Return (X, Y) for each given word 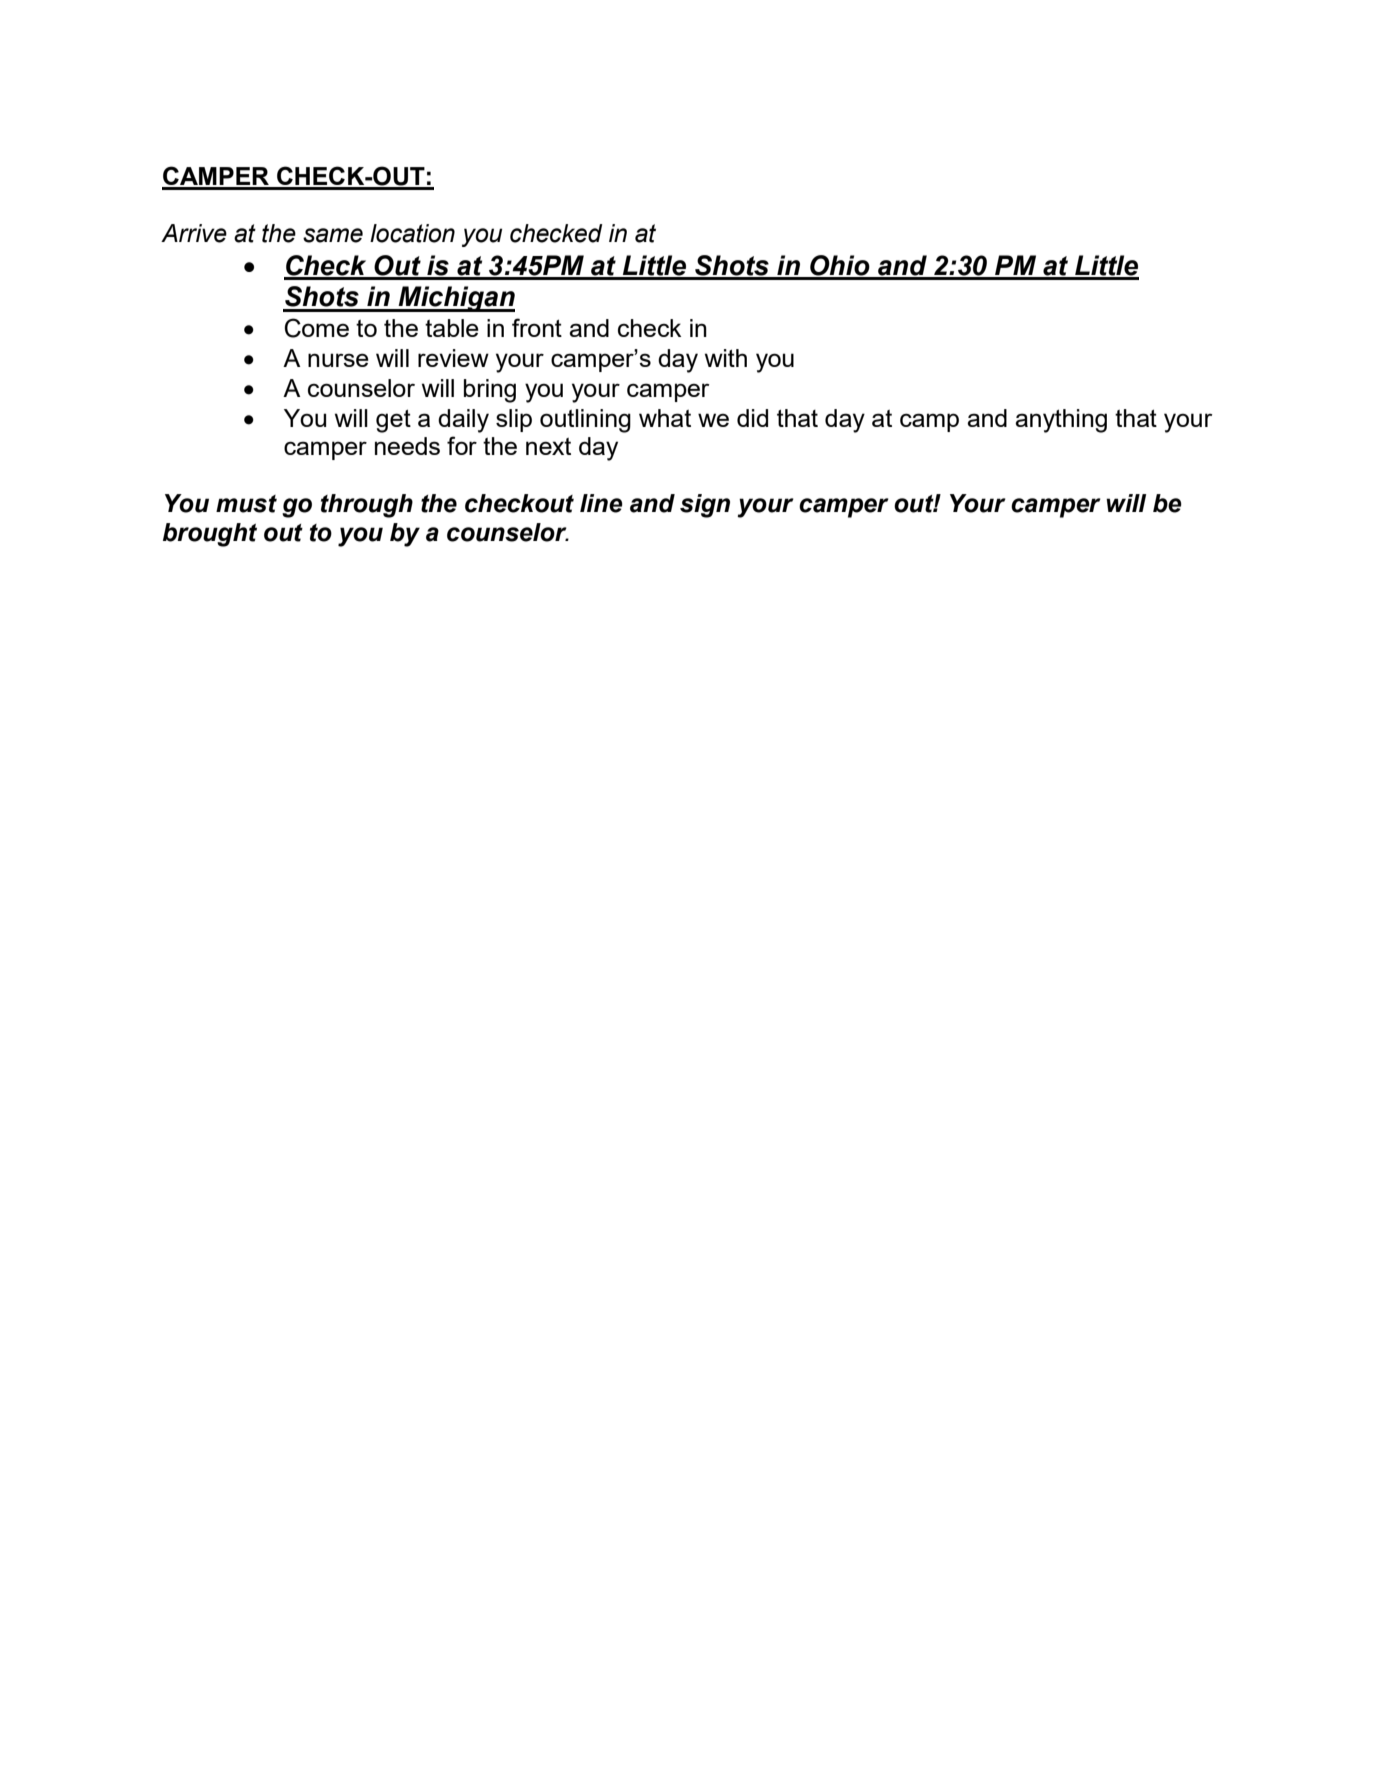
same (333, 235)
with (726, 358)
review (453, 358)
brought (210, 535)
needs (407, 446)
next (548, 446)
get (393, 421)
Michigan (456, 299)
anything (1061, 421)
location (412, 233)
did (752, 418)
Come (316, 328)
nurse (338, 360)
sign (705, 506)
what (665, 418)
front (537, 327)
